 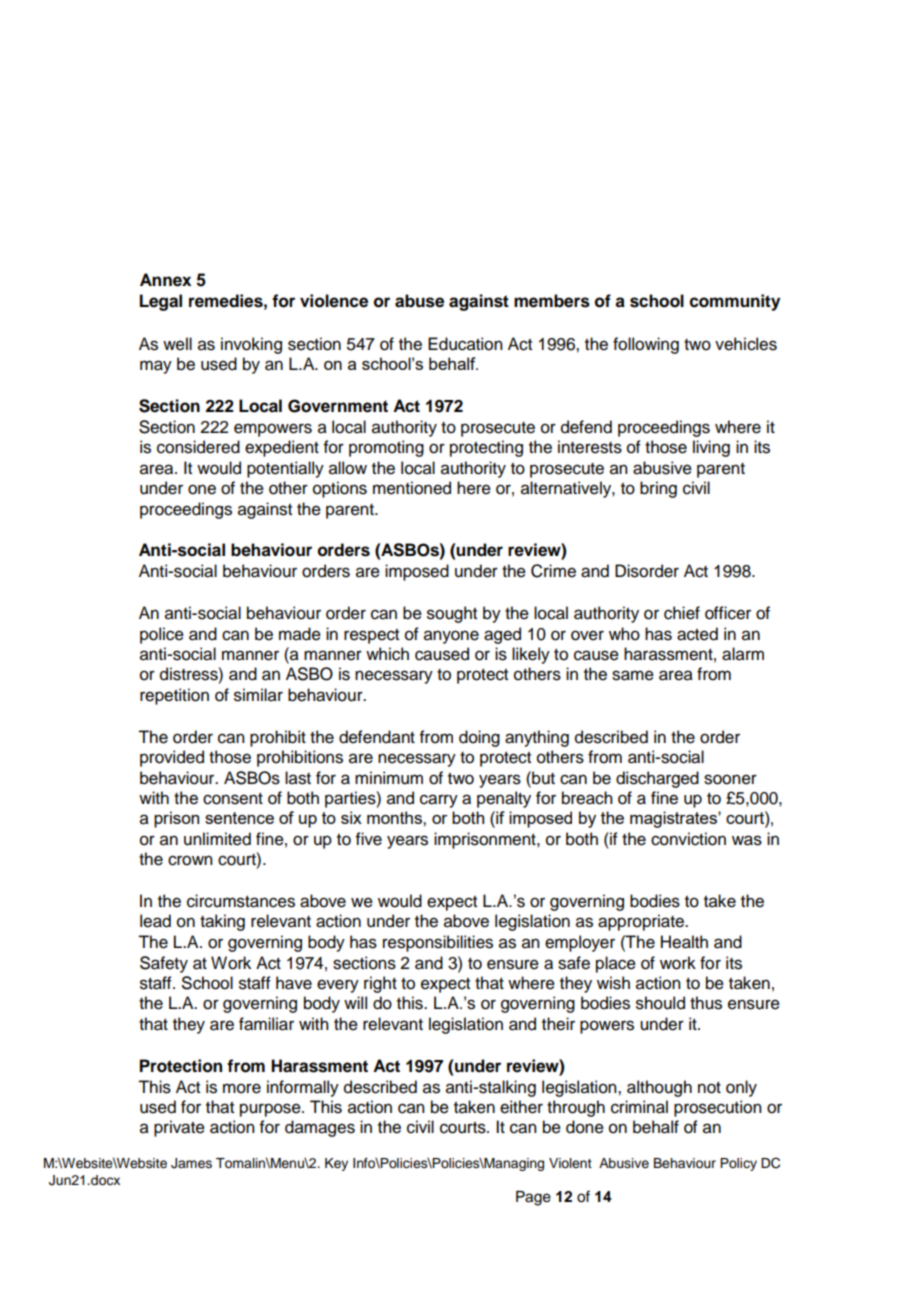 I want to click on invoking, so click(x=251, y=345).
